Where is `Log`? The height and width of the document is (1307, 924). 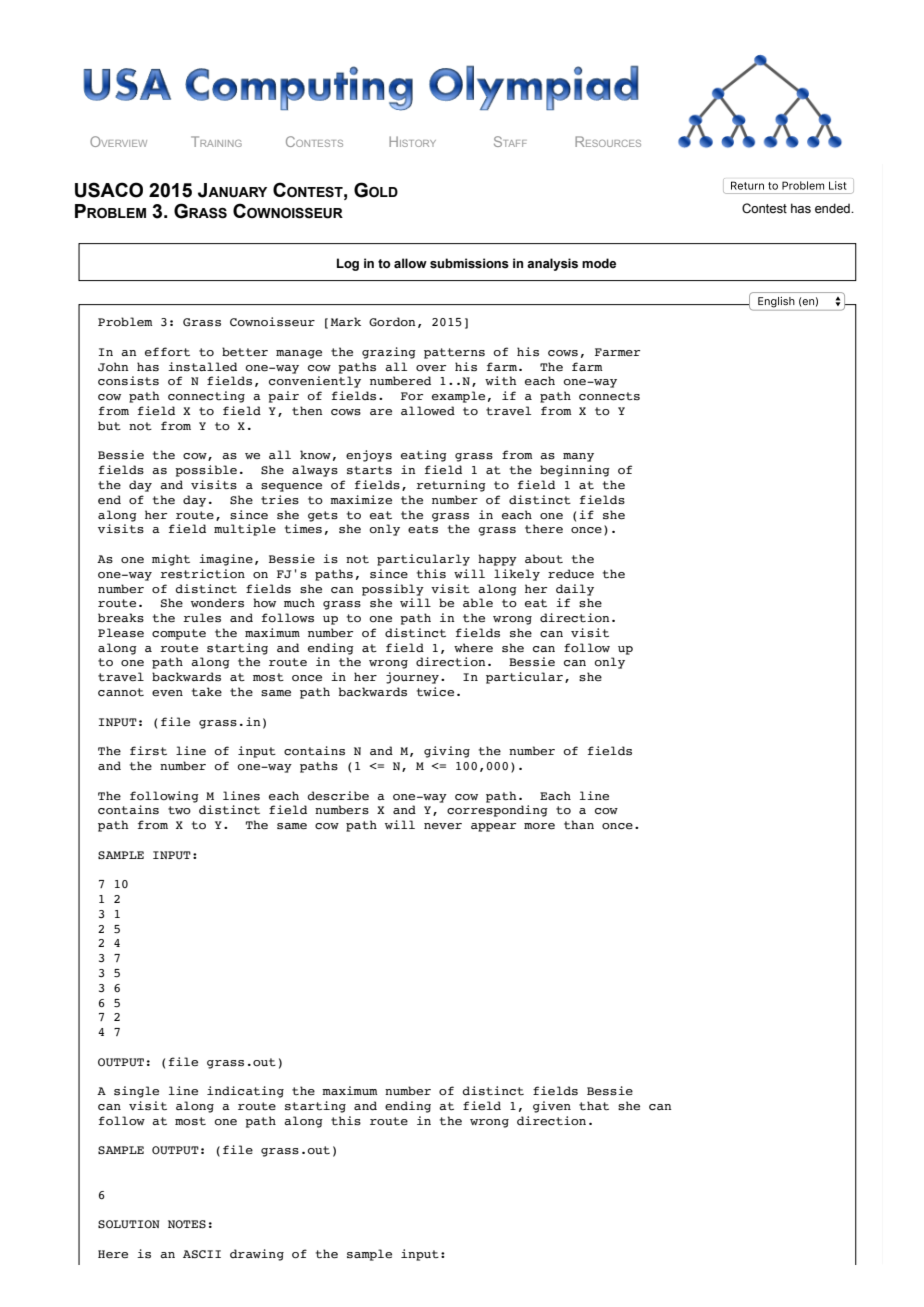
Log is located at coordinates (348, 264).
